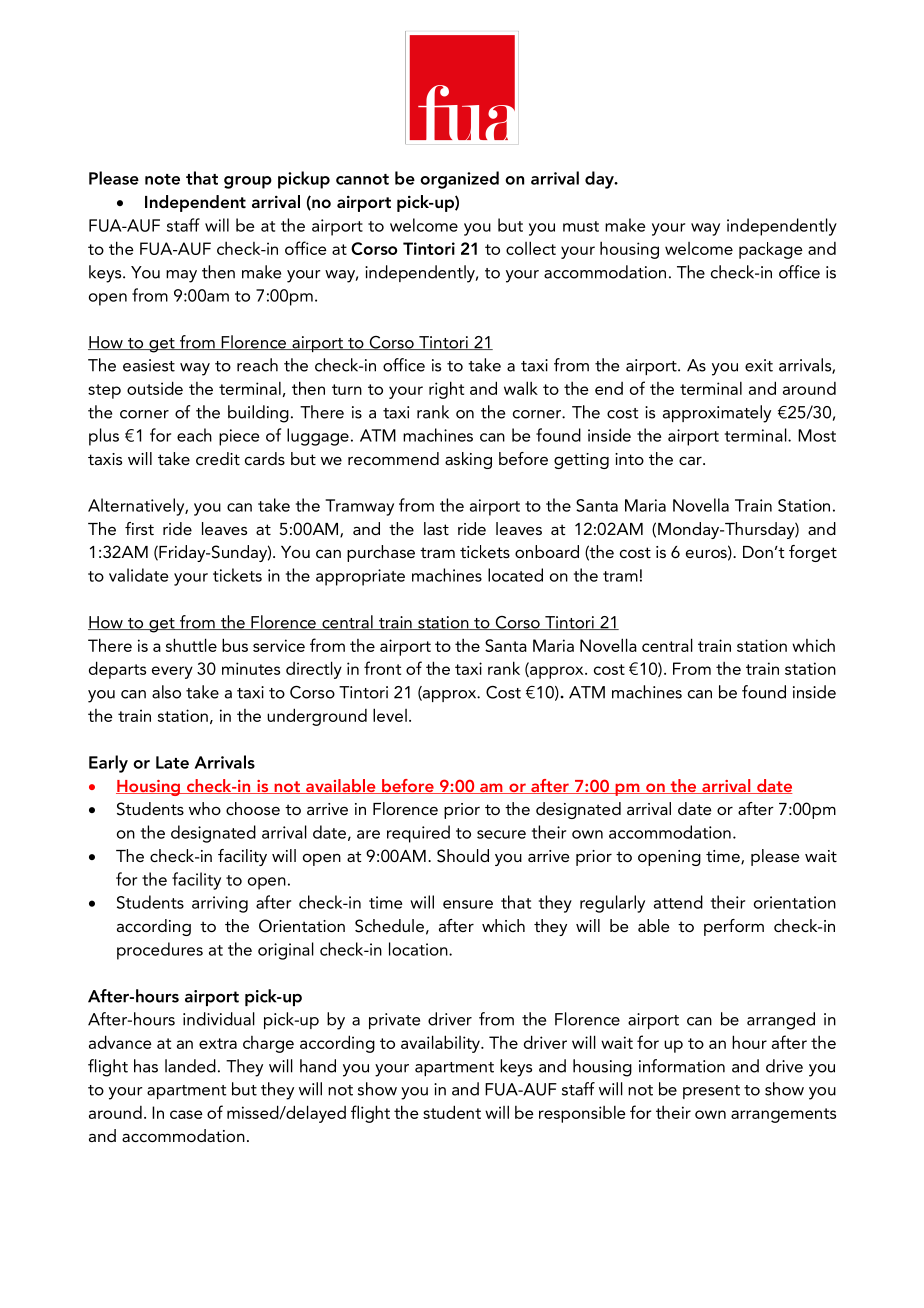  What do you see at coordinates (162, 179) in the document?
I see `note` at bounding box center [162, 179].
